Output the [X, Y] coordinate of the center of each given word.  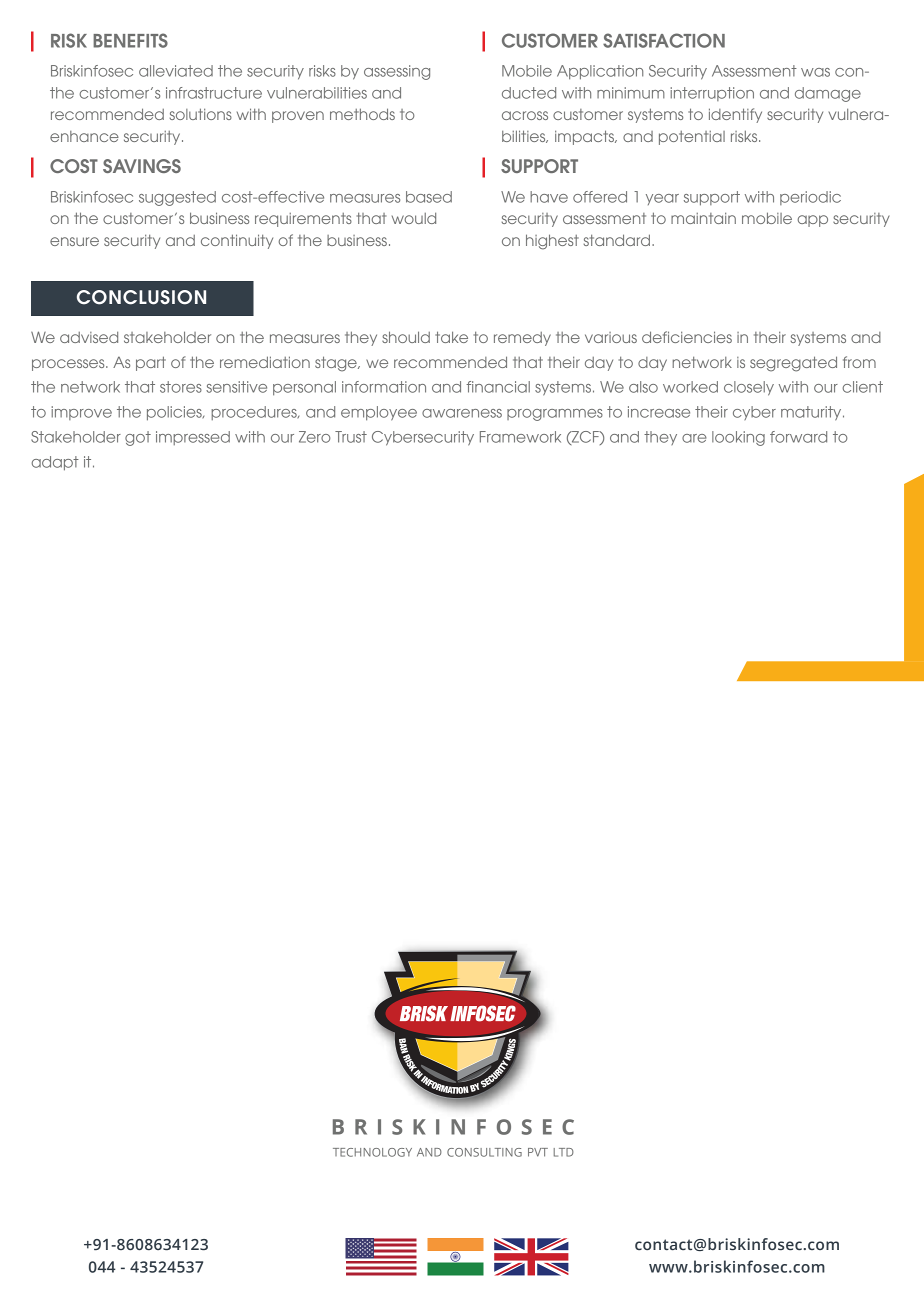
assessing [397, 72]
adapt [55, 463]
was [815, 72]
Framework [520, 437]
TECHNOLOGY [372, 1152]
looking [738, 438]
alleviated [176, 71]
